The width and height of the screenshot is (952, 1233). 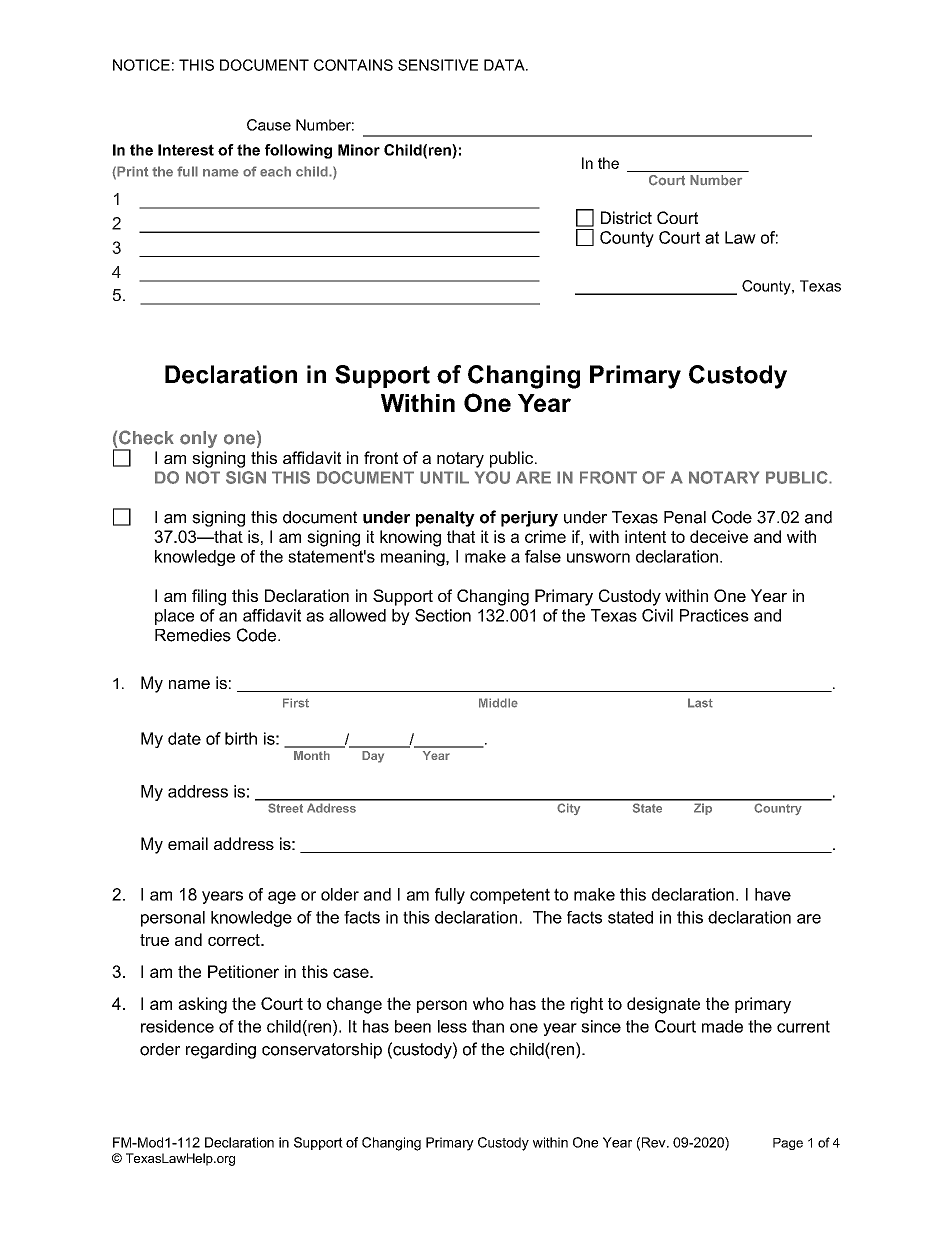 I want to click on regarding, so click(x=221, y=1051).
